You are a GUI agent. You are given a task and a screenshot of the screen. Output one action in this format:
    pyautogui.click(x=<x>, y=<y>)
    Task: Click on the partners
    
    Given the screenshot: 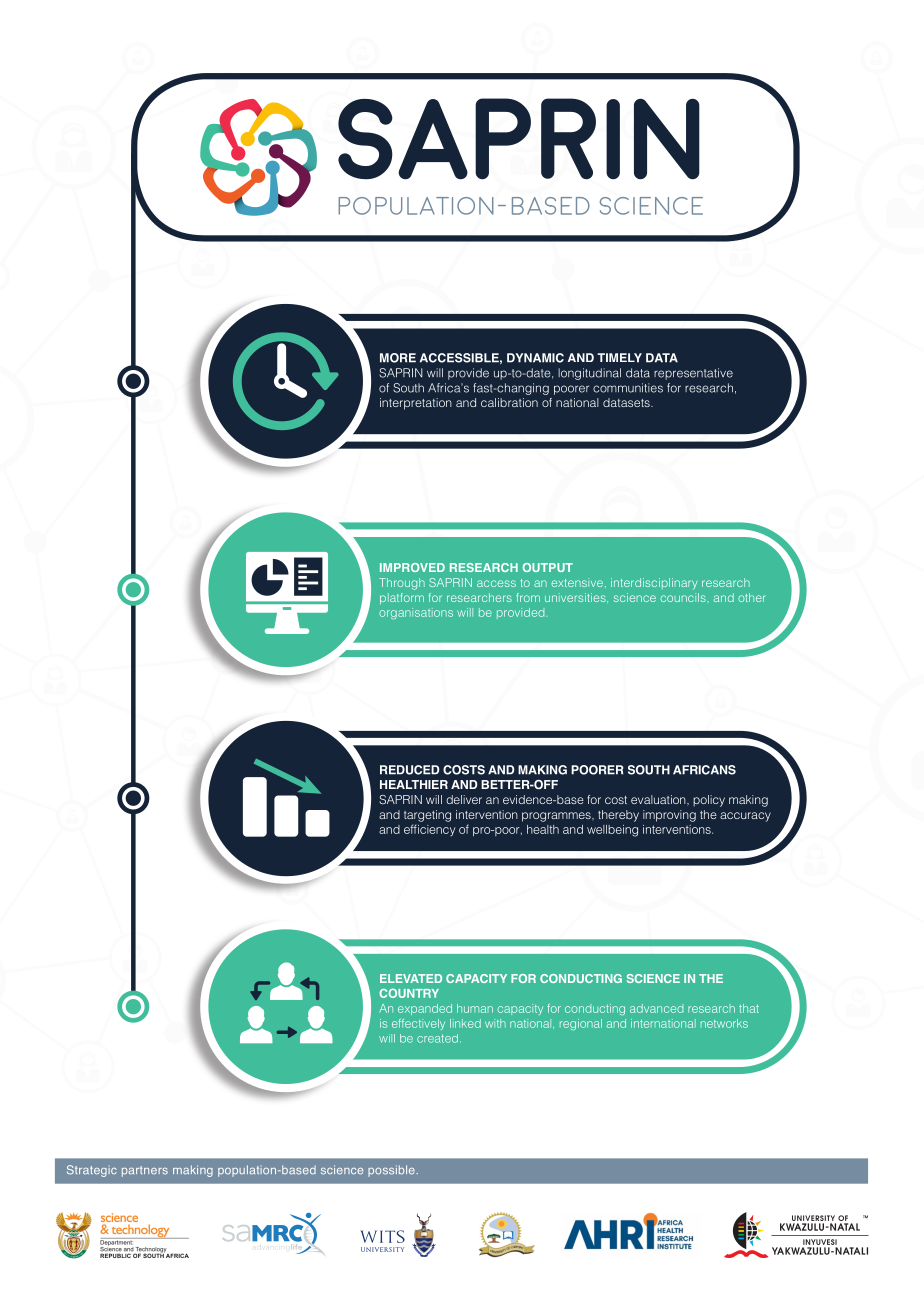 What is the action you would take?
    pyautogui.click(x=145, y=1171)
